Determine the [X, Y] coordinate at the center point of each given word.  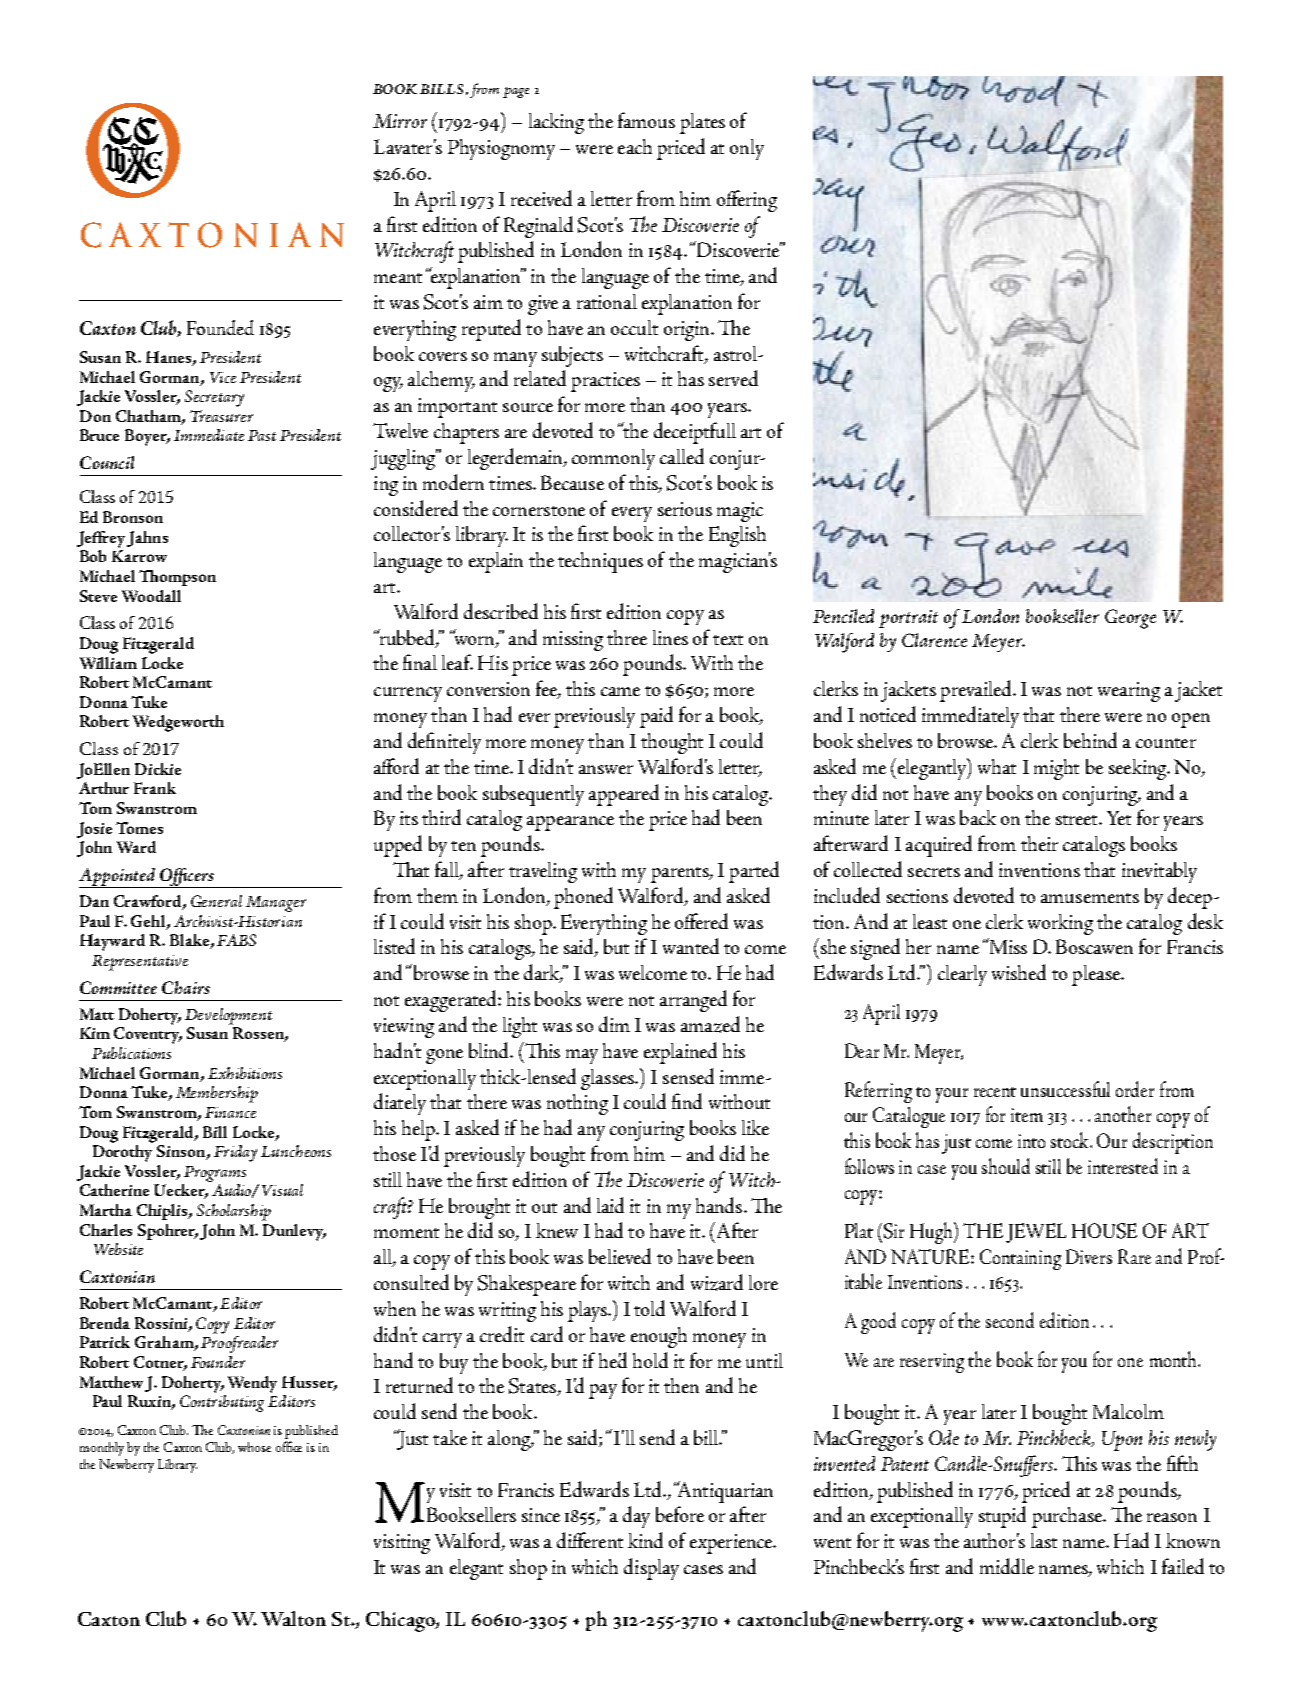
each [635, 146]
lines [670, 637]
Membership [217, 1094]
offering [747, 201]
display [651, 1569]
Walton [293, 1618]
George [1130, 619]
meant [398, 278]
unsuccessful [1065, 1089]
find [687, 1101]
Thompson [177, 578]
